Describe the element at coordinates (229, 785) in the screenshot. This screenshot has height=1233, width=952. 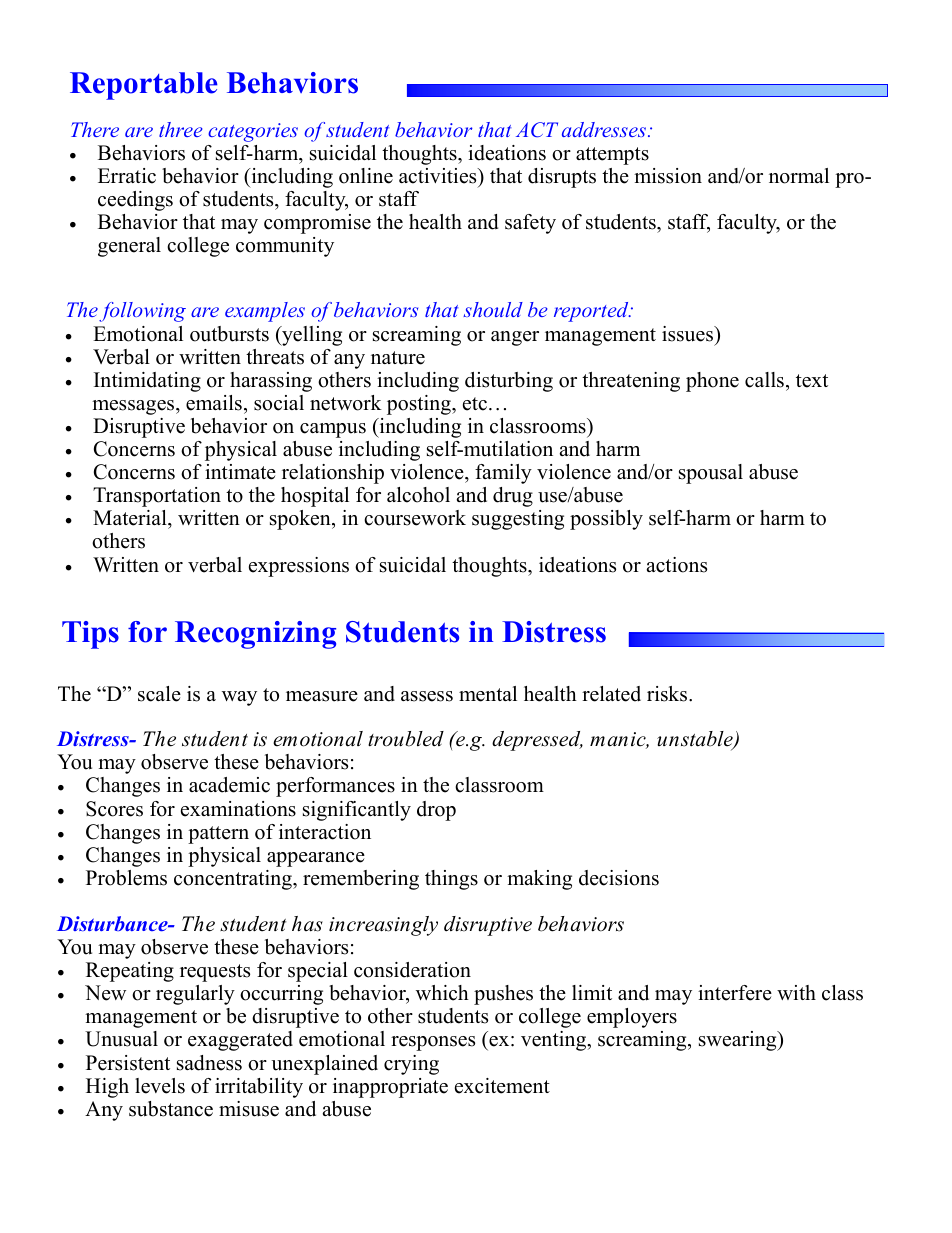
I see `academic` at that location.
